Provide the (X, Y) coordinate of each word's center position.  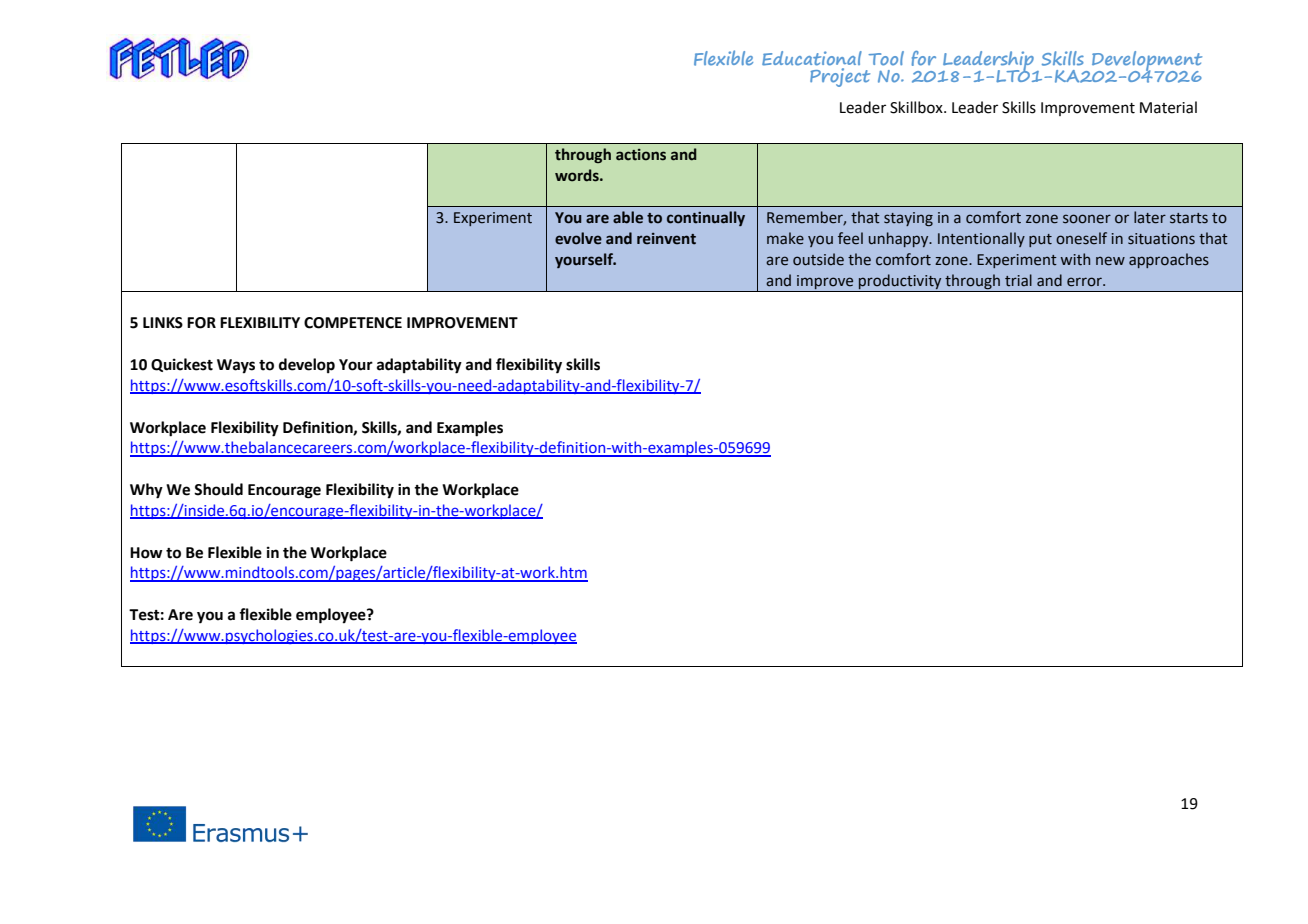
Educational (812, 58)
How (146, 553)
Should (218, 489)
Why (146, 491)
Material (1168, 107)
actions (641, 155)
